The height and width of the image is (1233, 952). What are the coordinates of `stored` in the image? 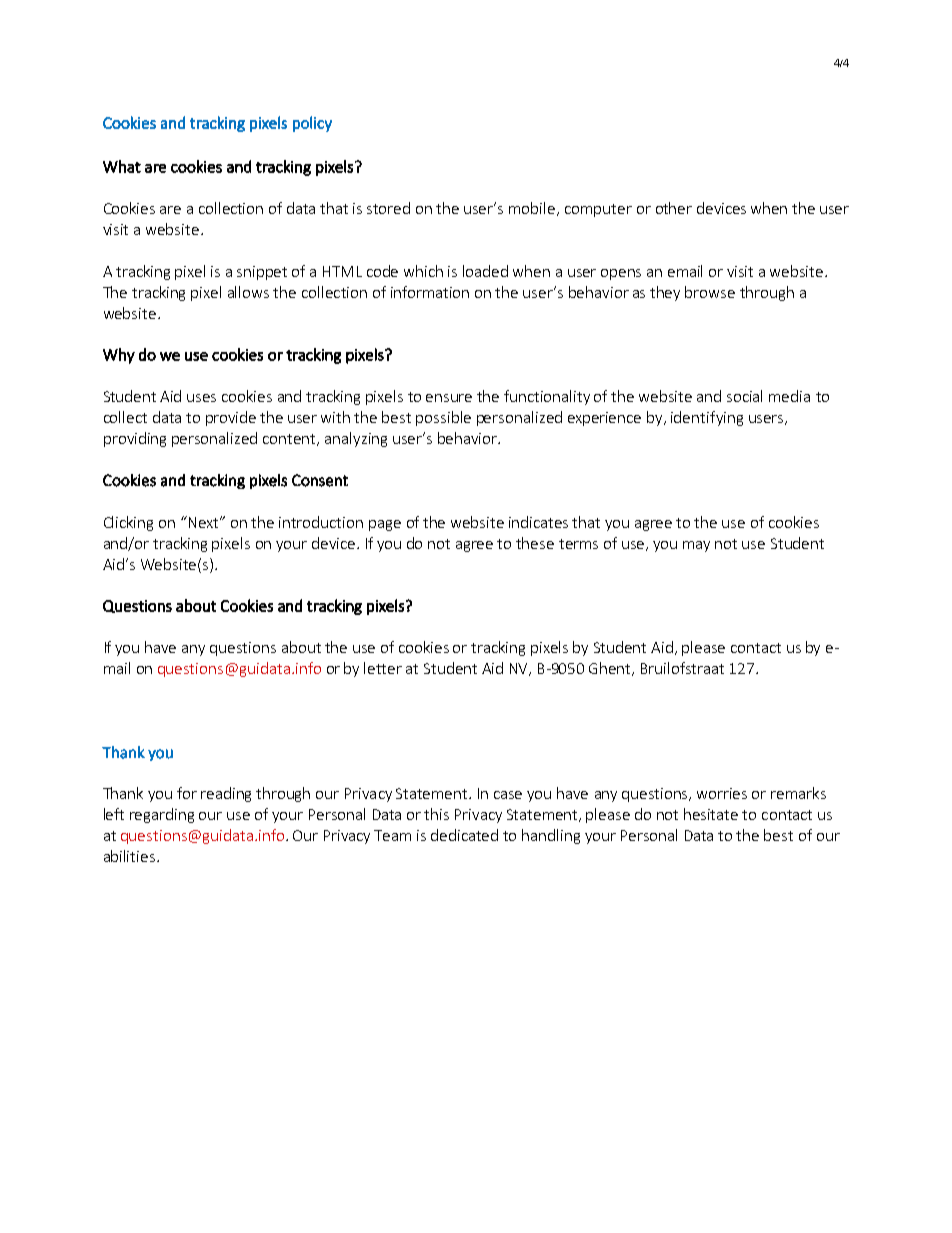 It's located at (388, 208).
